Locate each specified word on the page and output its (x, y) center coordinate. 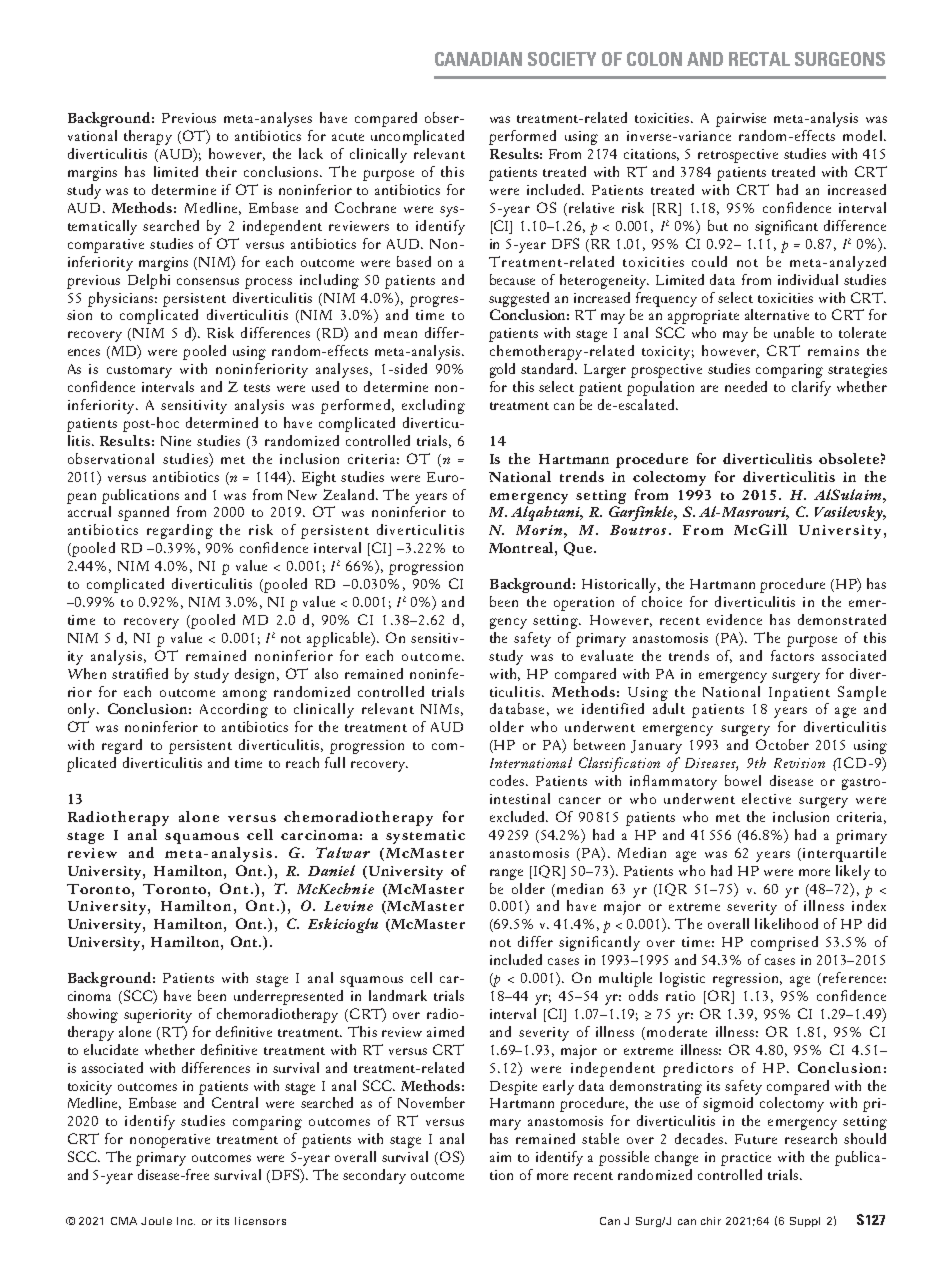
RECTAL (759, 59)
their (221, 171)
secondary (374, 1176)
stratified (140, 673)
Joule (156, 1221)
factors (792, 655)
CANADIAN (478, 59)
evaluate (607, 655)
